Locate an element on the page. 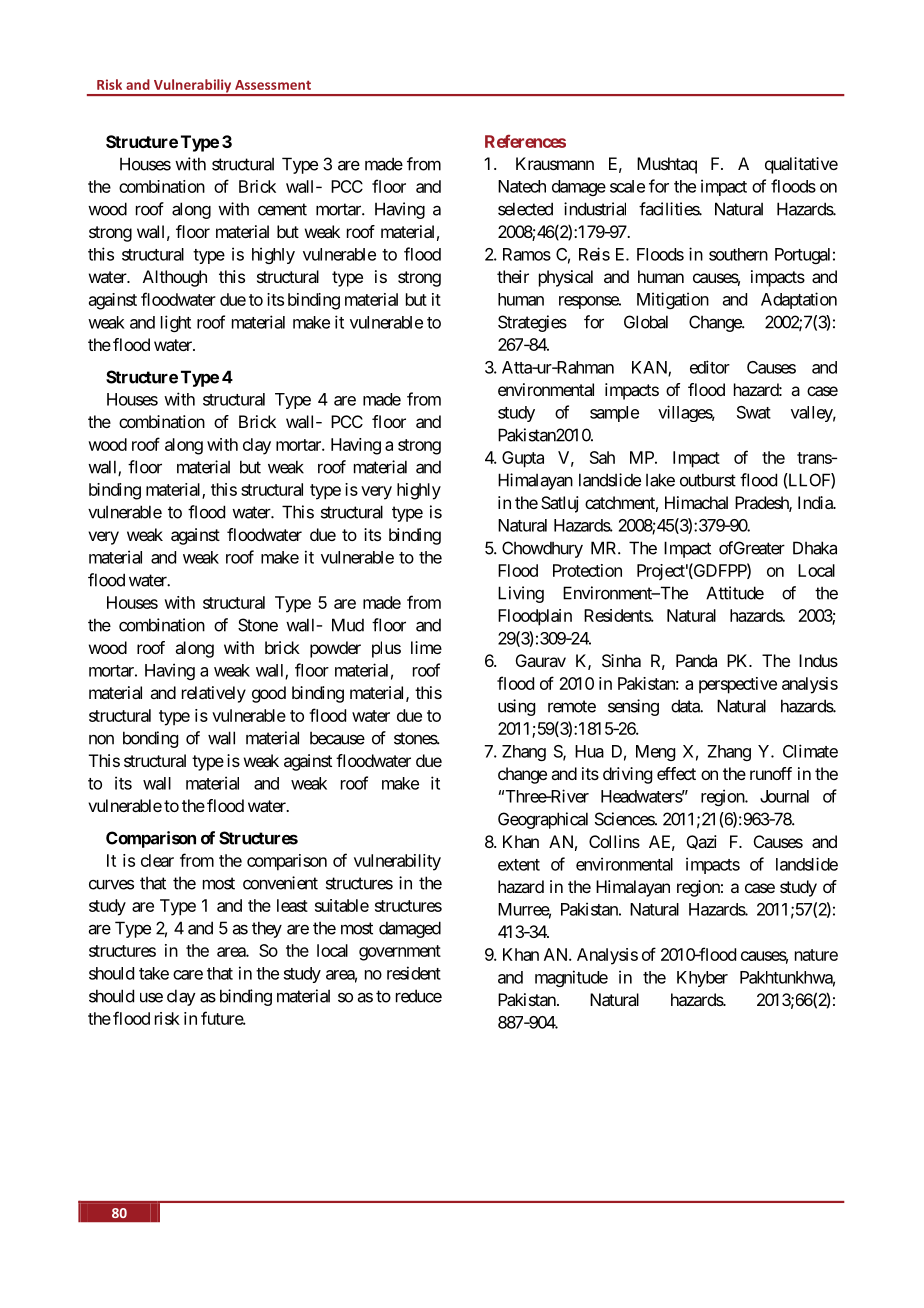 The height and width of the image is (1308, 924). qualitative is located at coordinates (801, 165).
